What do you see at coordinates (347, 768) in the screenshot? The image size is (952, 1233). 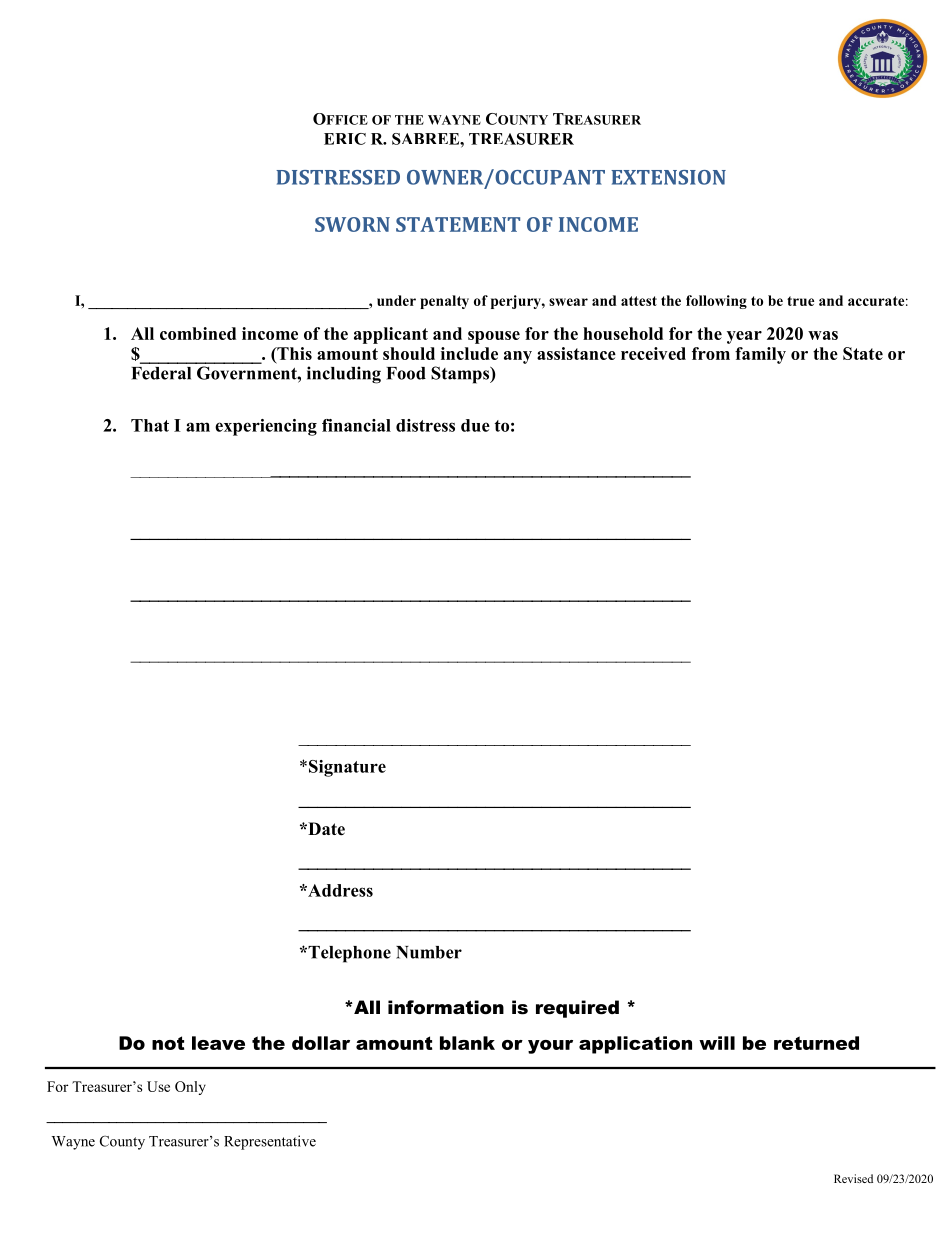 I see `Signature` at bounding box center [347, 768].
